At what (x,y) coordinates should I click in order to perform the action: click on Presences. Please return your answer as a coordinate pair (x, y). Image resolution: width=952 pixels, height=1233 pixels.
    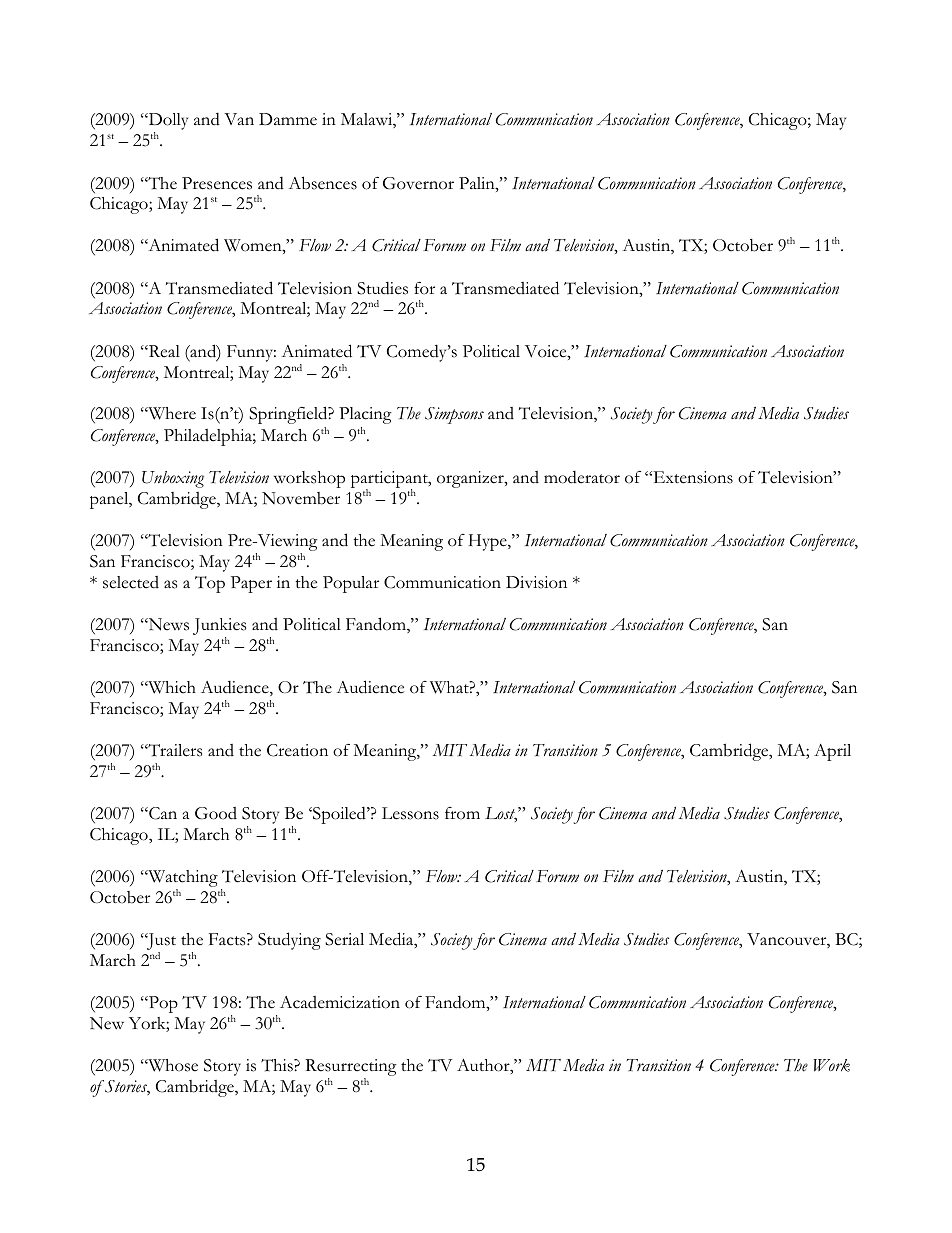
    Looking at the image, I should click on (217, 183).
